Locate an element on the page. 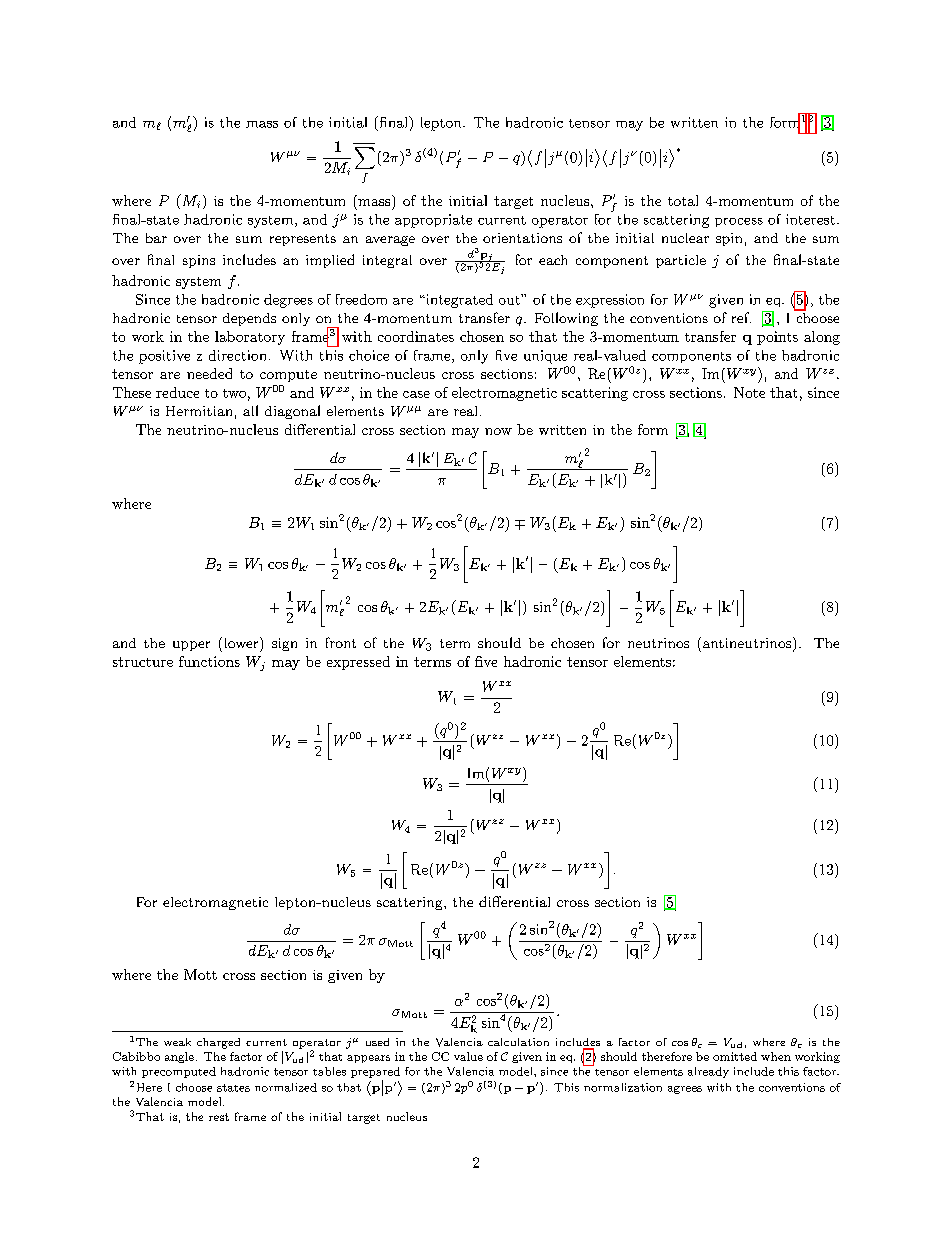 This page has height=1233, width=952. appropriate is located at coordinates (433, 221).
